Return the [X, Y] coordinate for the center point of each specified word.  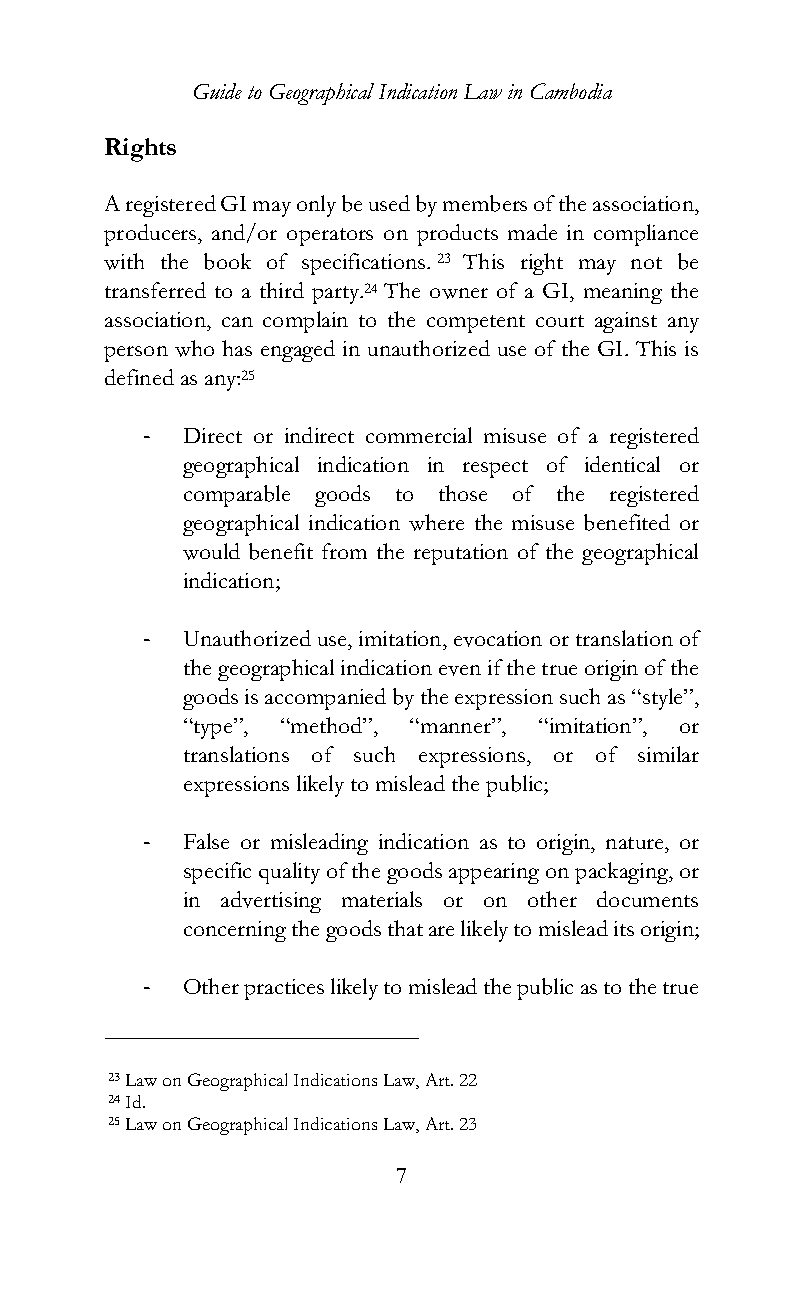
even [460, 670]
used [389, 203]
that [405, 928]
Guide [218, 91]
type [213, 729]
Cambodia [571, 91]
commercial [419, 435]
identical [622, 464]
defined [139, 377]
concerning [235, 931]
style [664, 699]
